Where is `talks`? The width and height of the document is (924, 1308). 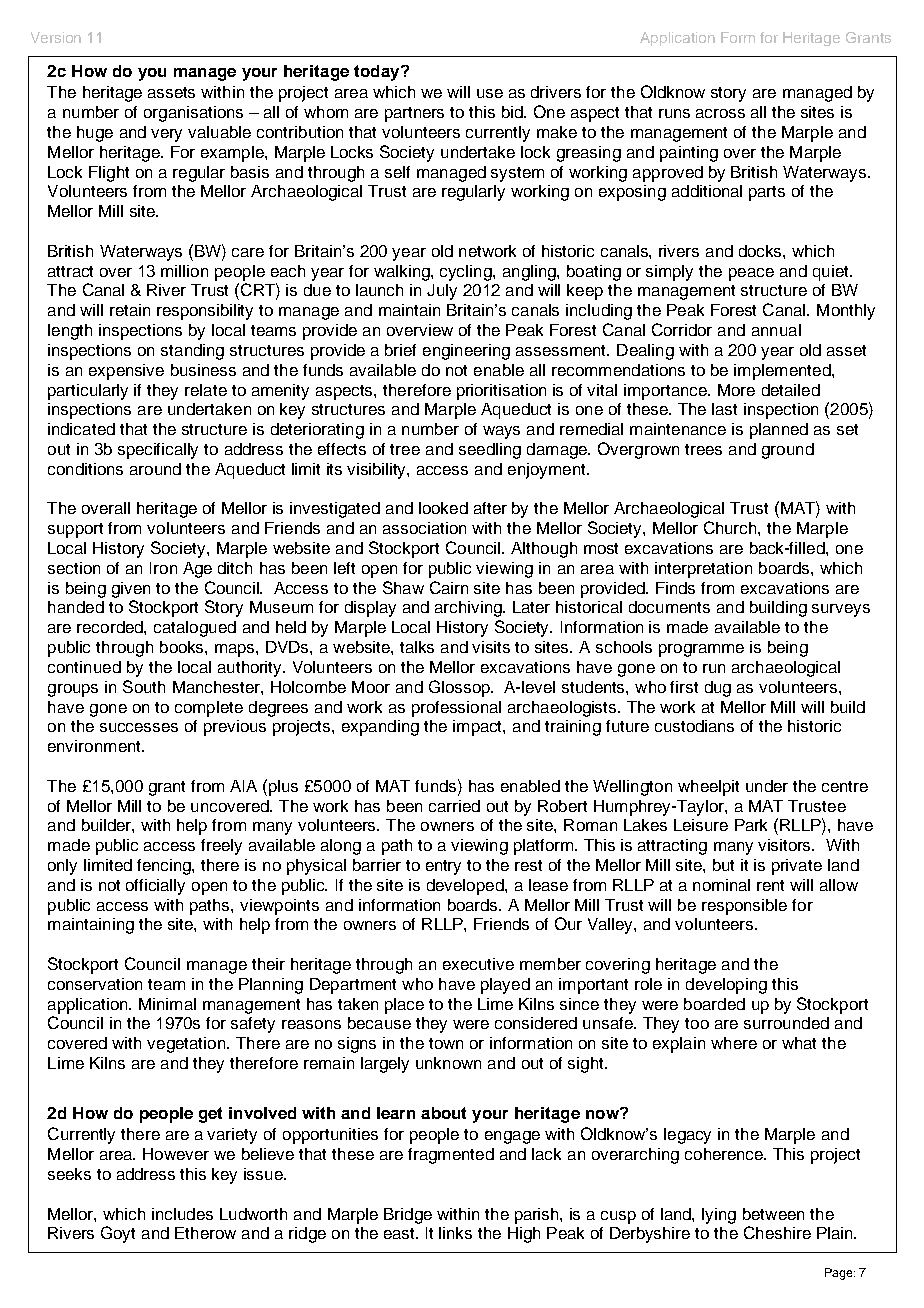
talks is located at coordinates (417, 647).
